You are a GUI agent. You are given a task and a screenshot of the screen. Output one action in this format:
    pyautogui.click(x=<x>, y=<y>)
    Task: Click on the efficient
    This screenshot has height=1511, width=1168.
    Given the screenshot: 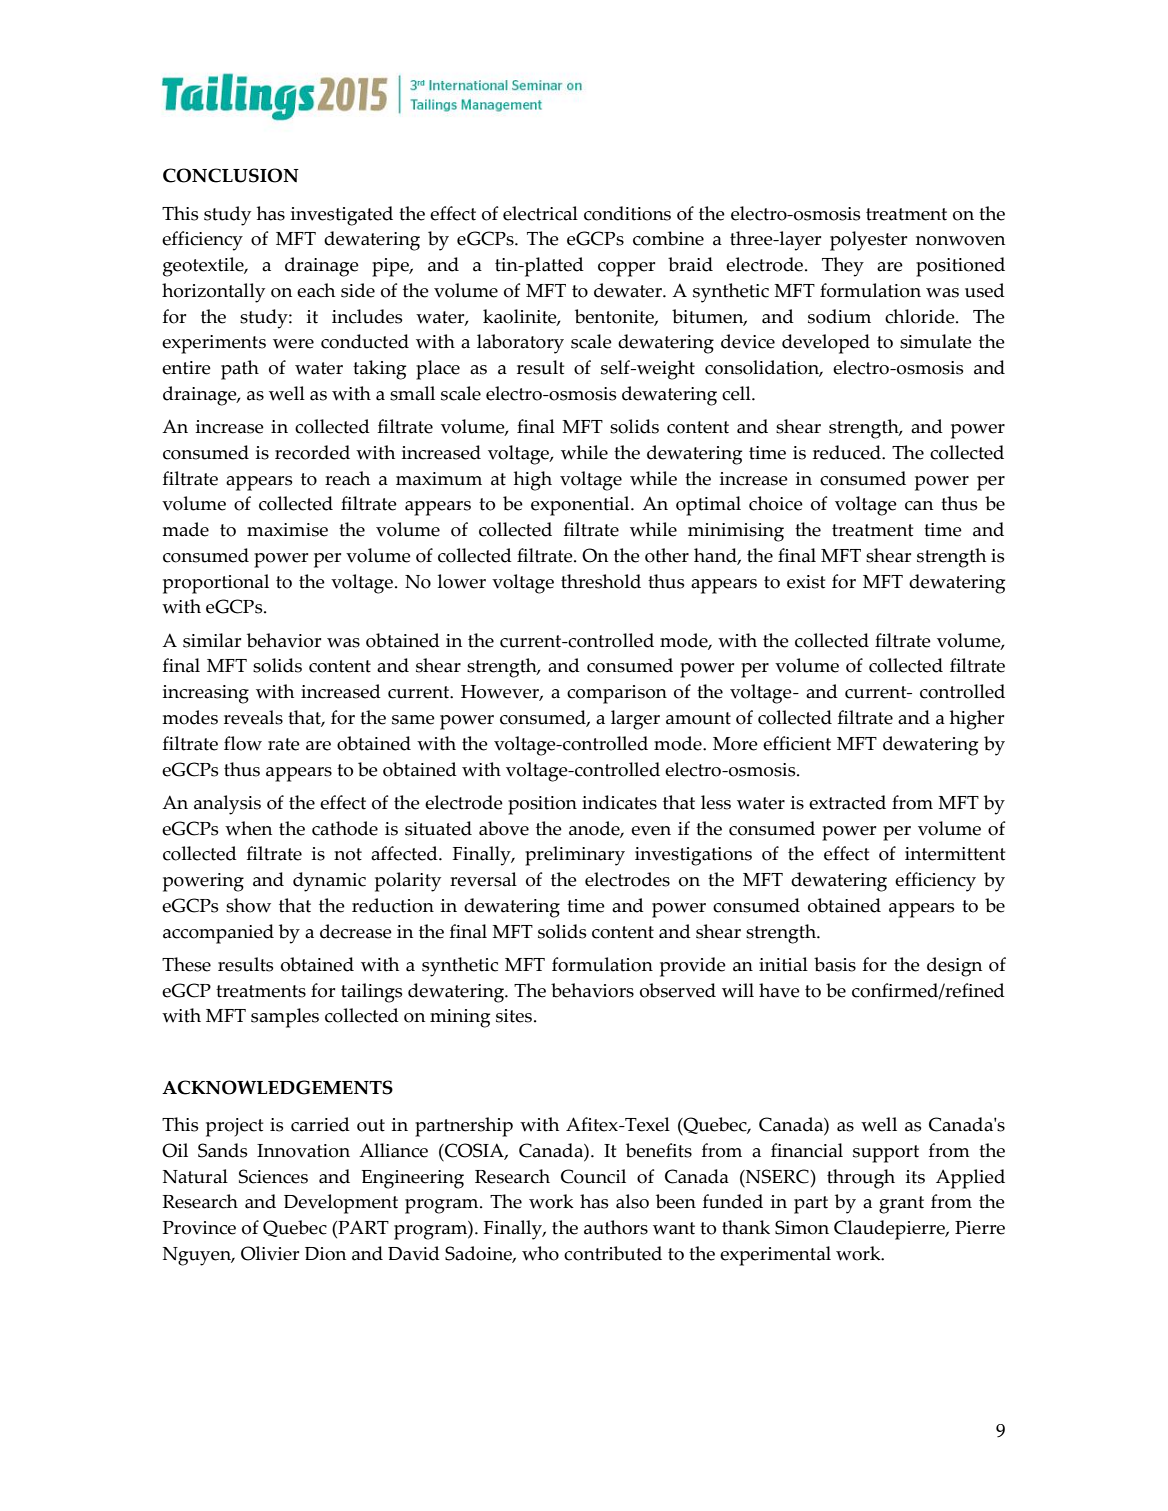 What is the action you would take?
    pyautogui.click(x=797, y=743)
